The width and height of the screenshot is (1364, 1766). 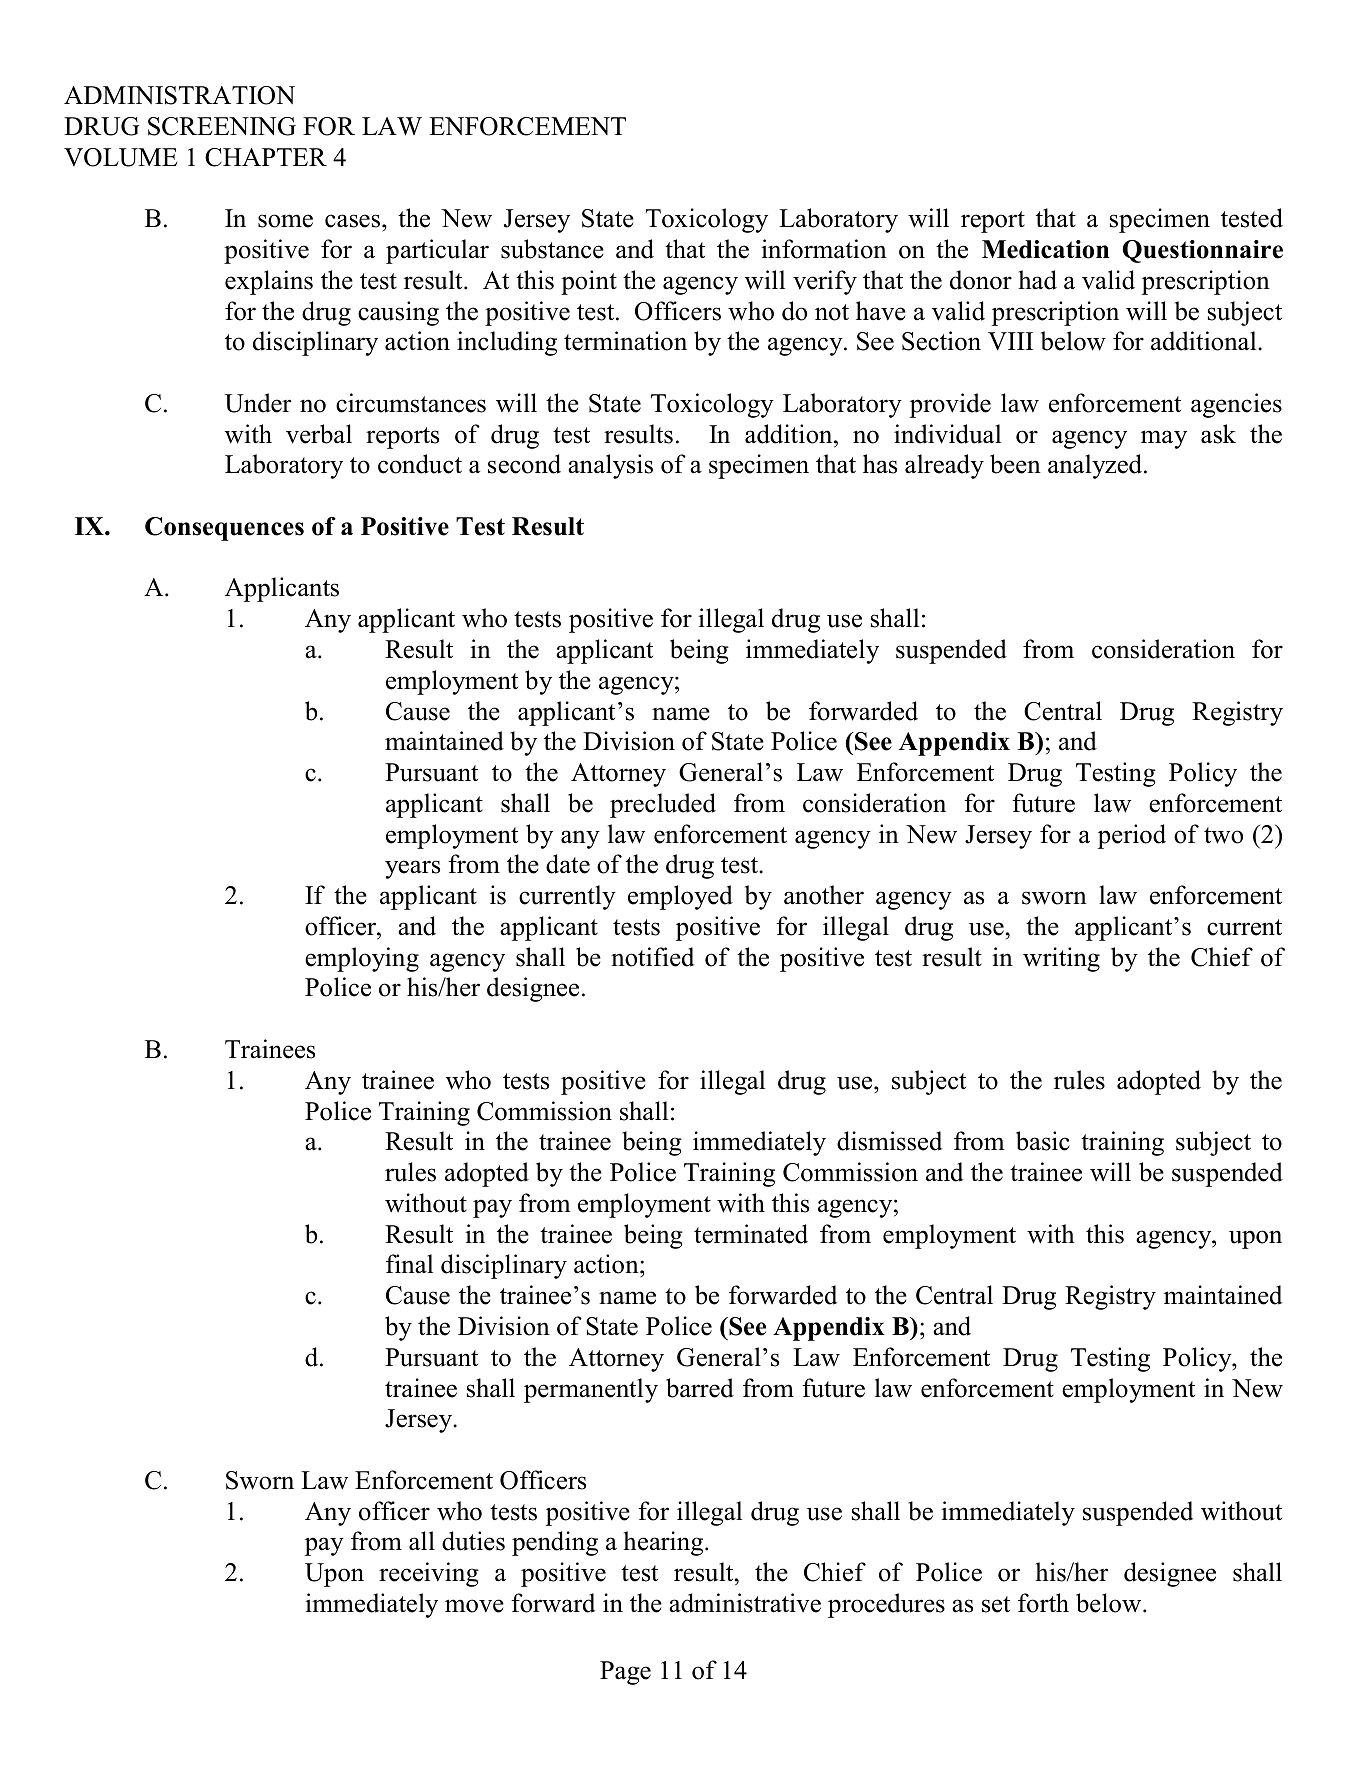 I want to click on Medication, so click(x=1045, y=249).
